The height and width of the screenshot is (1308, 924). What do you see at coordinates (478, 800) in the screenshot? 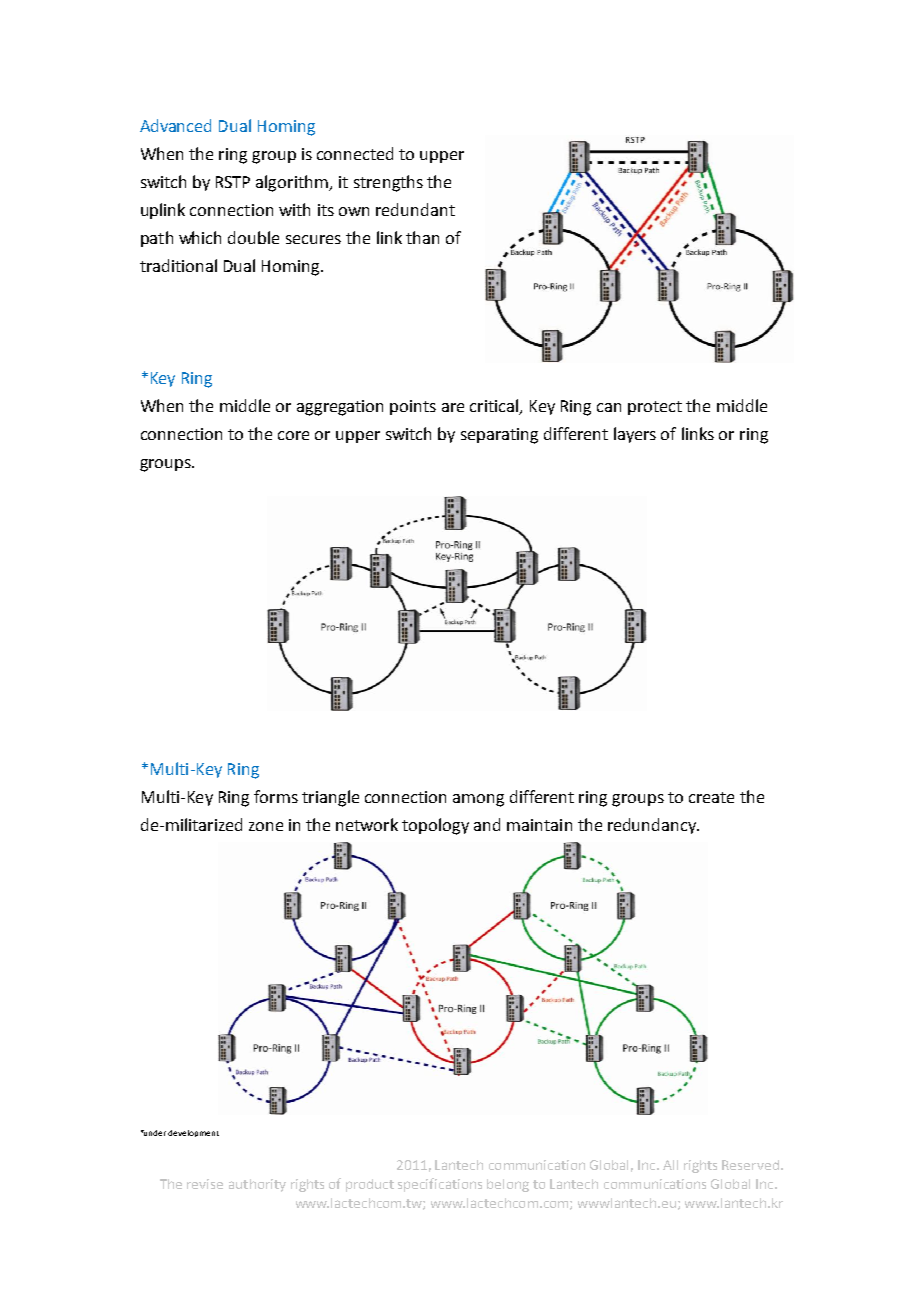
I see `among` at bounding box center [478, 800].
